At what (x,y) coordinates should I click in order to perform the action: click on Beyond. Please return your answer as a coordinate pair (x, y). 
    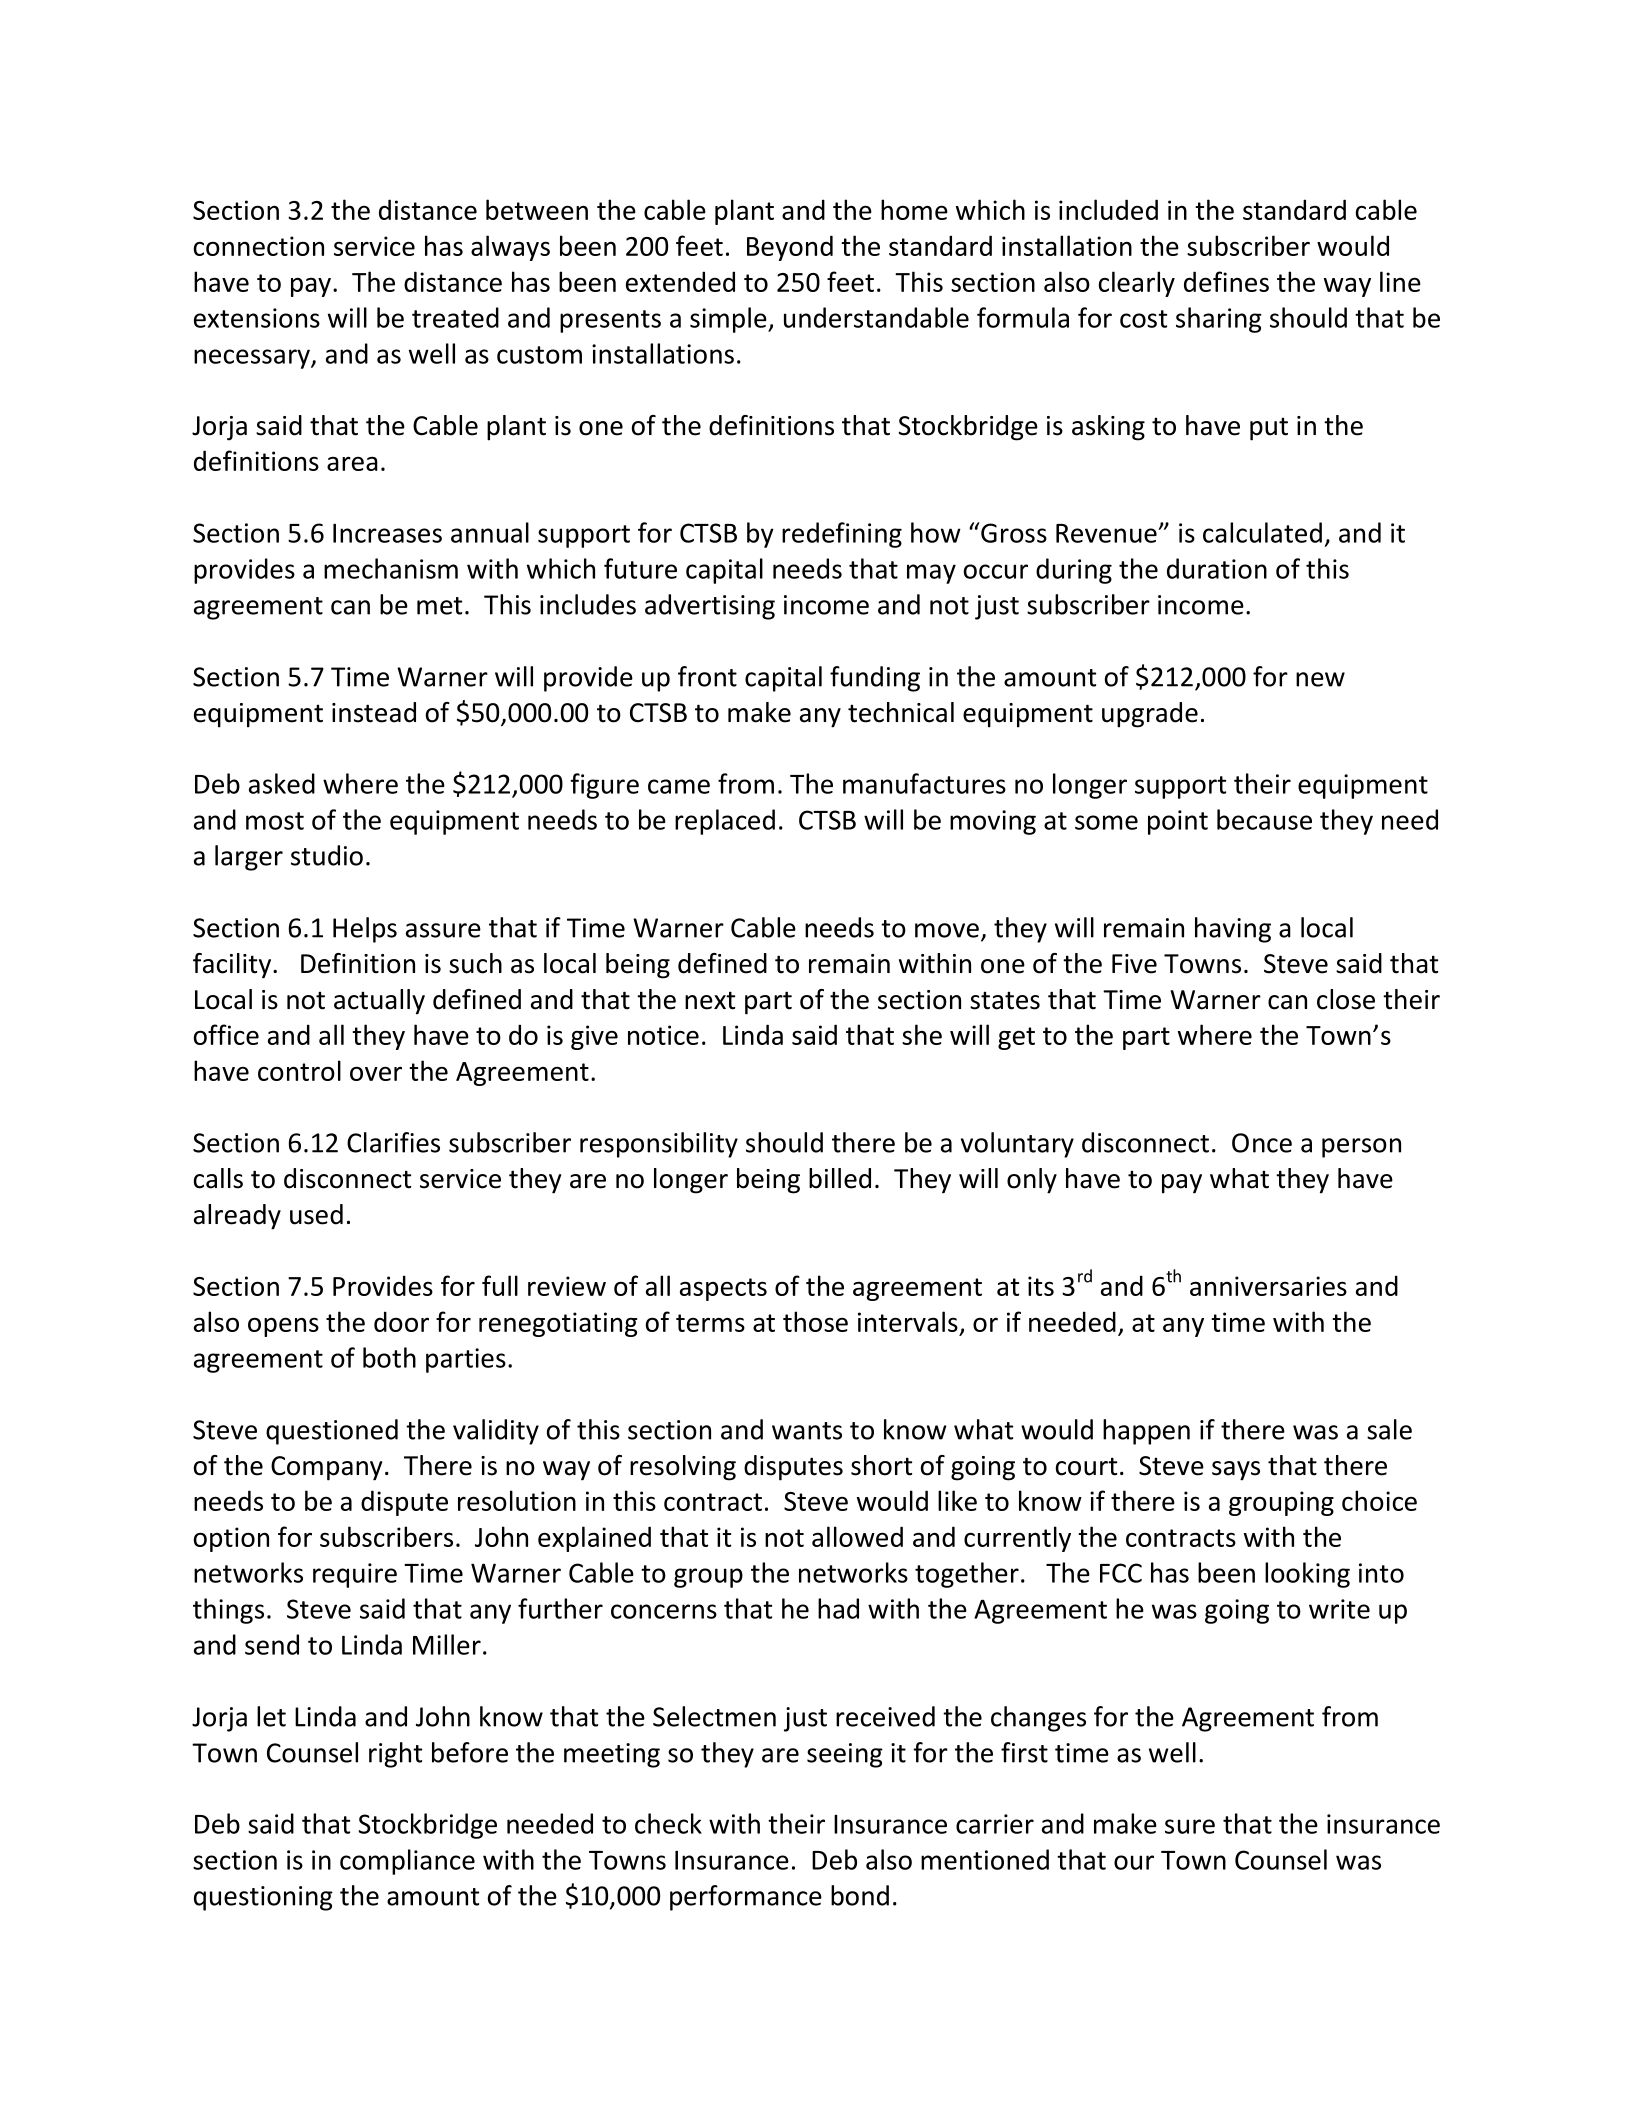
    Looking at the image, I should click on (790, 248).
